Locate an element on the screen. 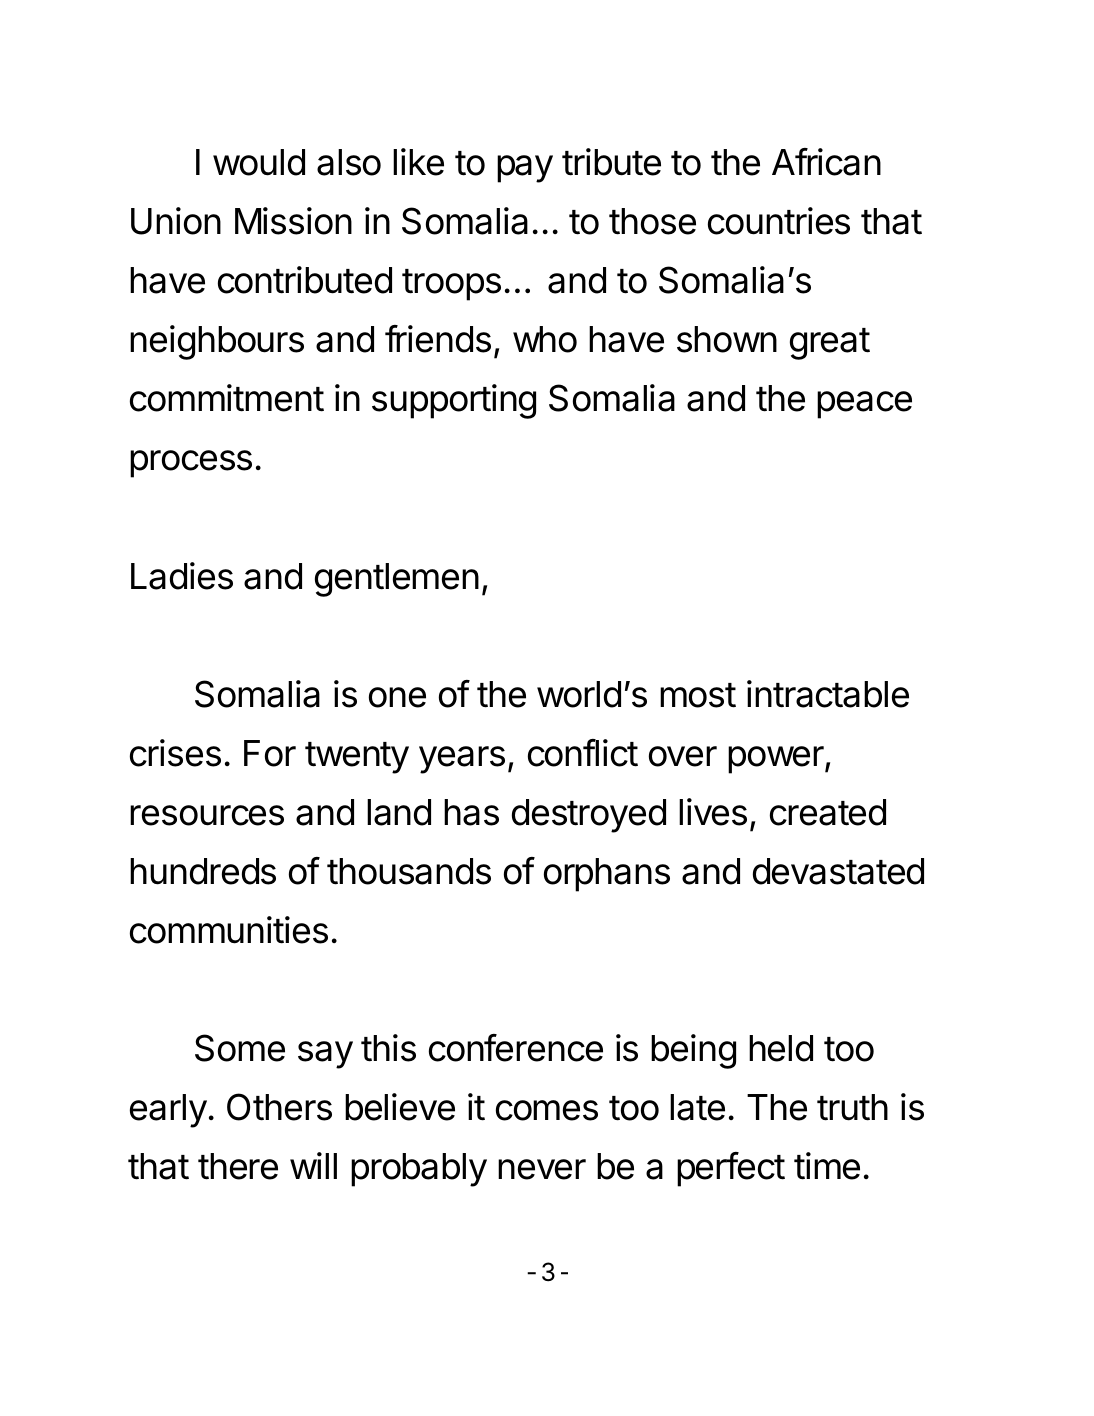 The width and height of the screenshot is (1094, 1416). devastated is located at coordinates (838, 871).
